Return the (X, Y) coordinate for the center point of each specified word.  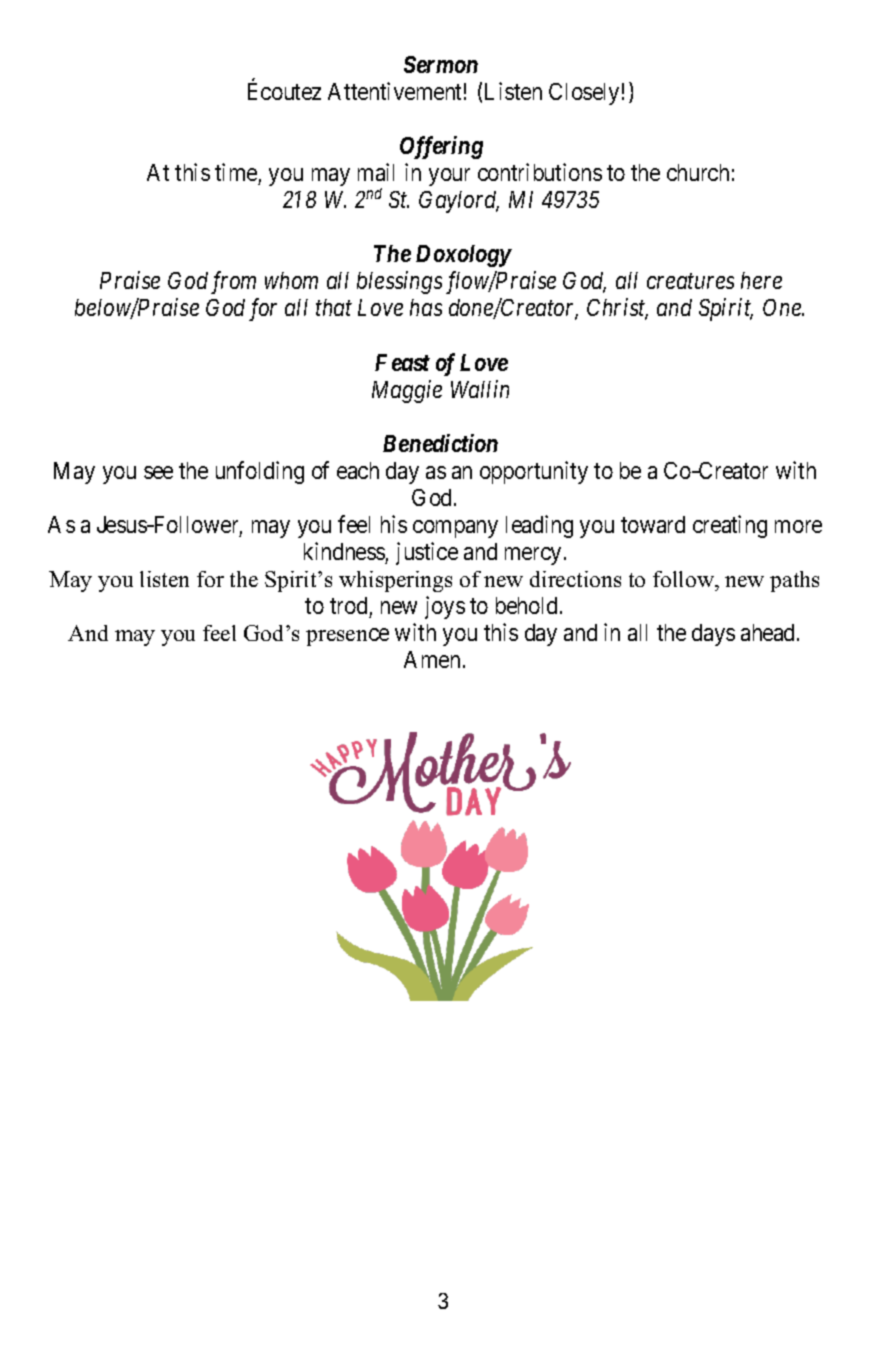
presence (347, 637)
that (334, 307)
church (698, 172)
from (233, 282)
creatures (690, 281)
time (236, 172)
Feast (402, 362)
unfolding (260, 472)
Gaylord (459, 202)
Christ (617, 309)
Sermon (441, 64)
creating (730, 526)
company (455, 529)
